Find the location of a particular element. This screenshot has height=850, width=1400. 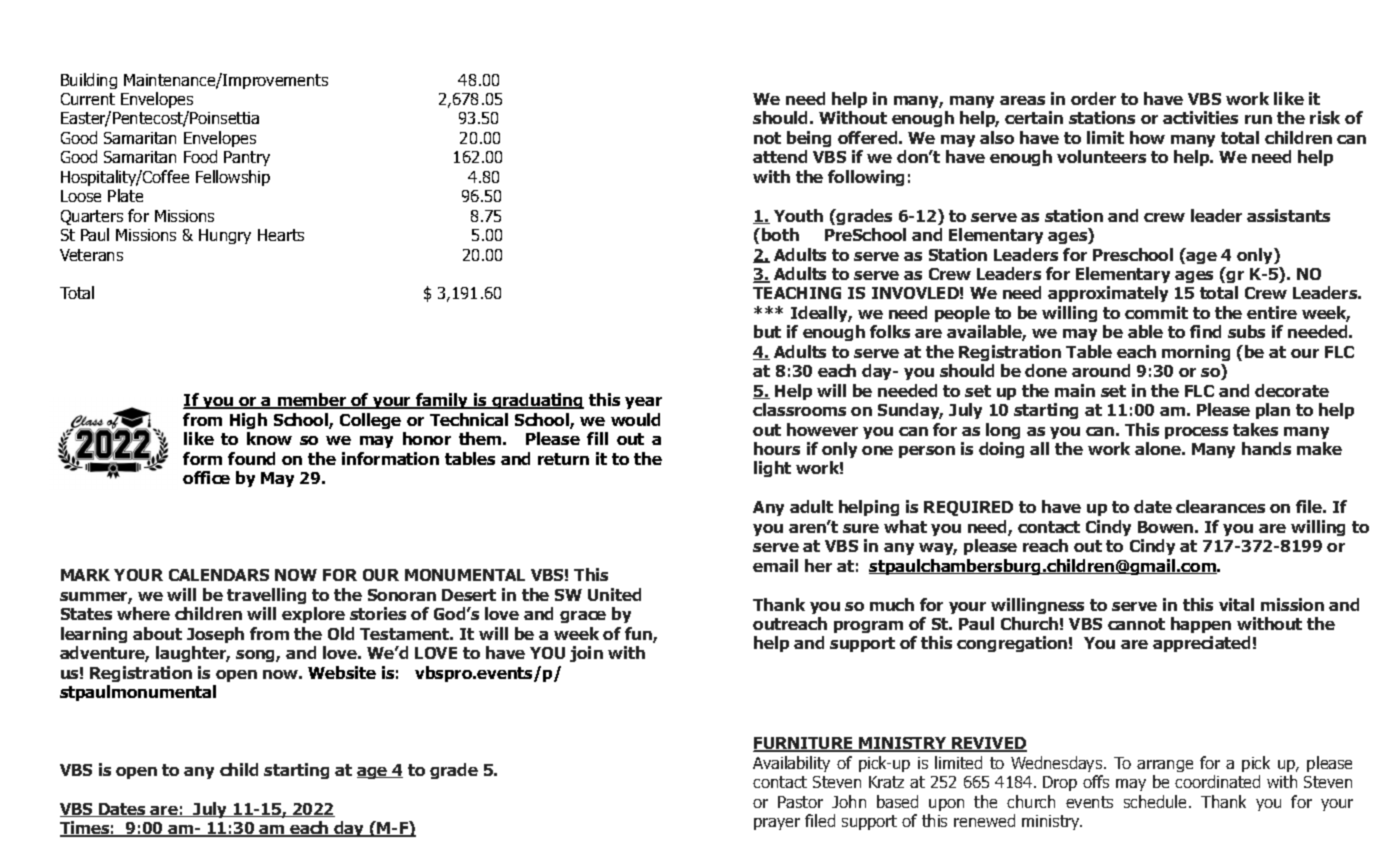

activities is located at coordinates (1200, 117).
